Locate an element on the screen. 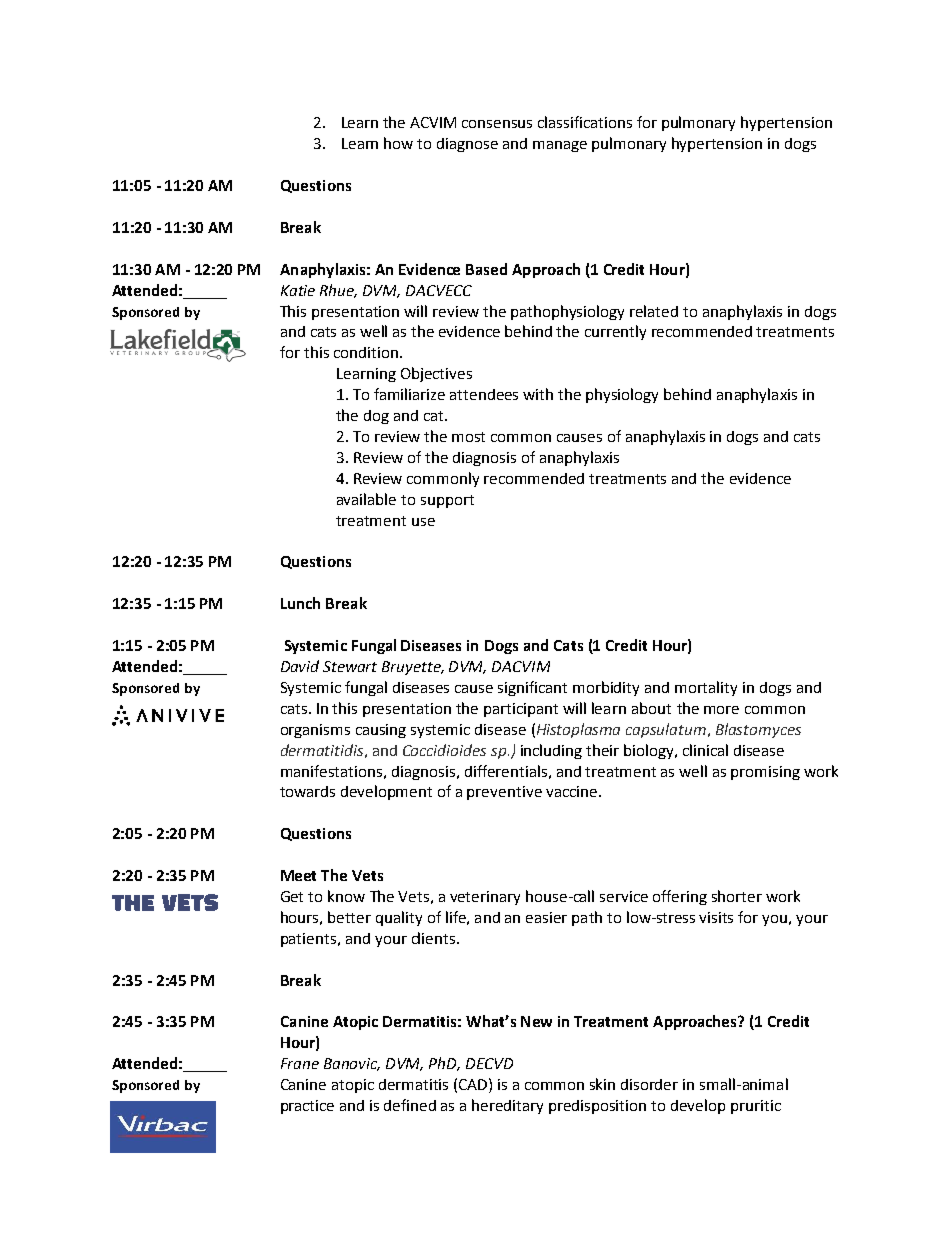  pruritic is located at coordinates (756, 1107).
